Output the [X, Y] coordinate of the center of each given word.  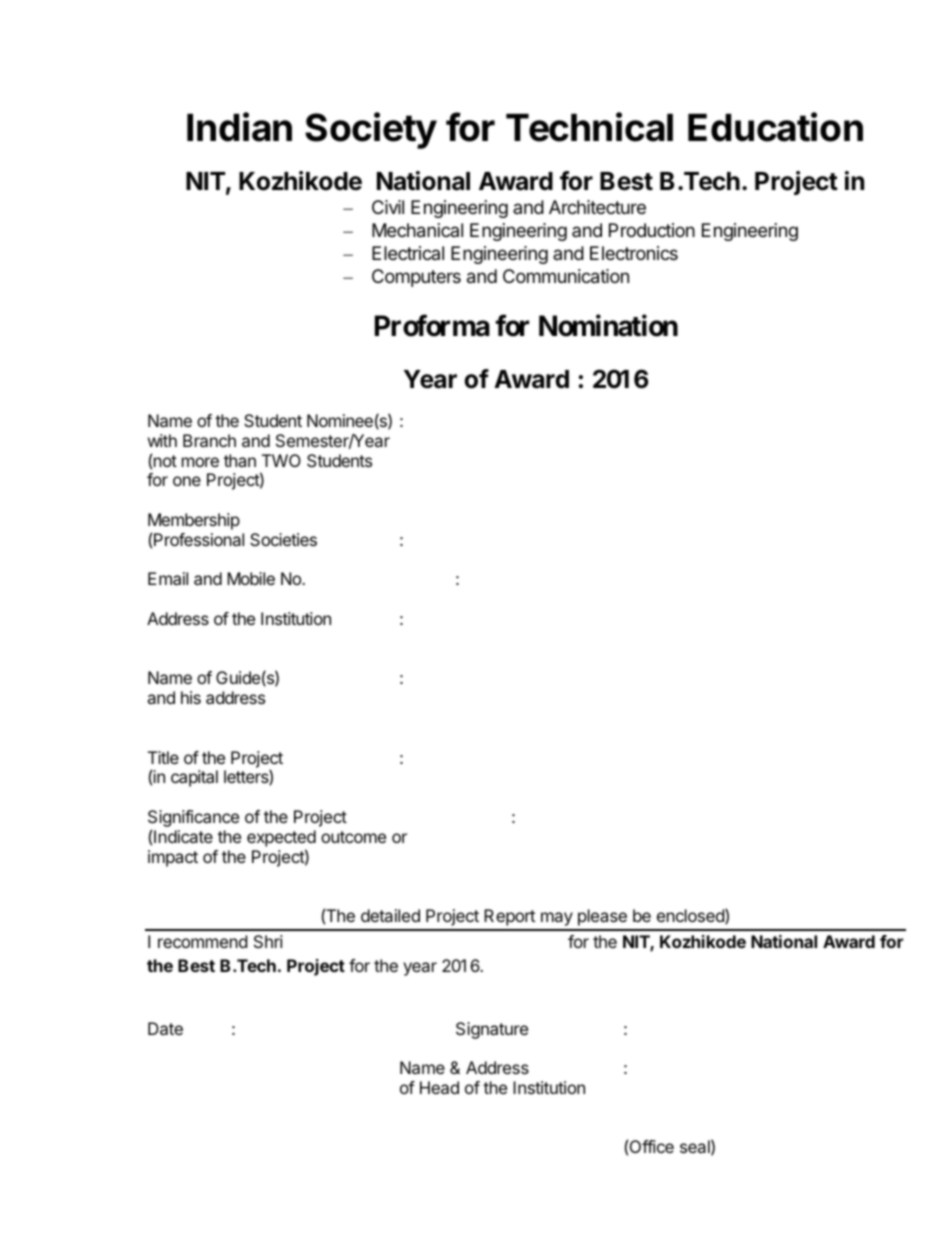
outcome [353, 837]
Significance [193, 820]
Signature [492, 1030]
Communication [566, 276]
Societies [283, 539]
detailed [390, 915]
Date [165, 1028]
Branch [209, 440]
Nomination [608, 325]
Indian [239, 127]
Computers [416, 278]
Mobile [251, 578]
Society [371, 130]
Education [775, 127]
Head [439, 1087]
